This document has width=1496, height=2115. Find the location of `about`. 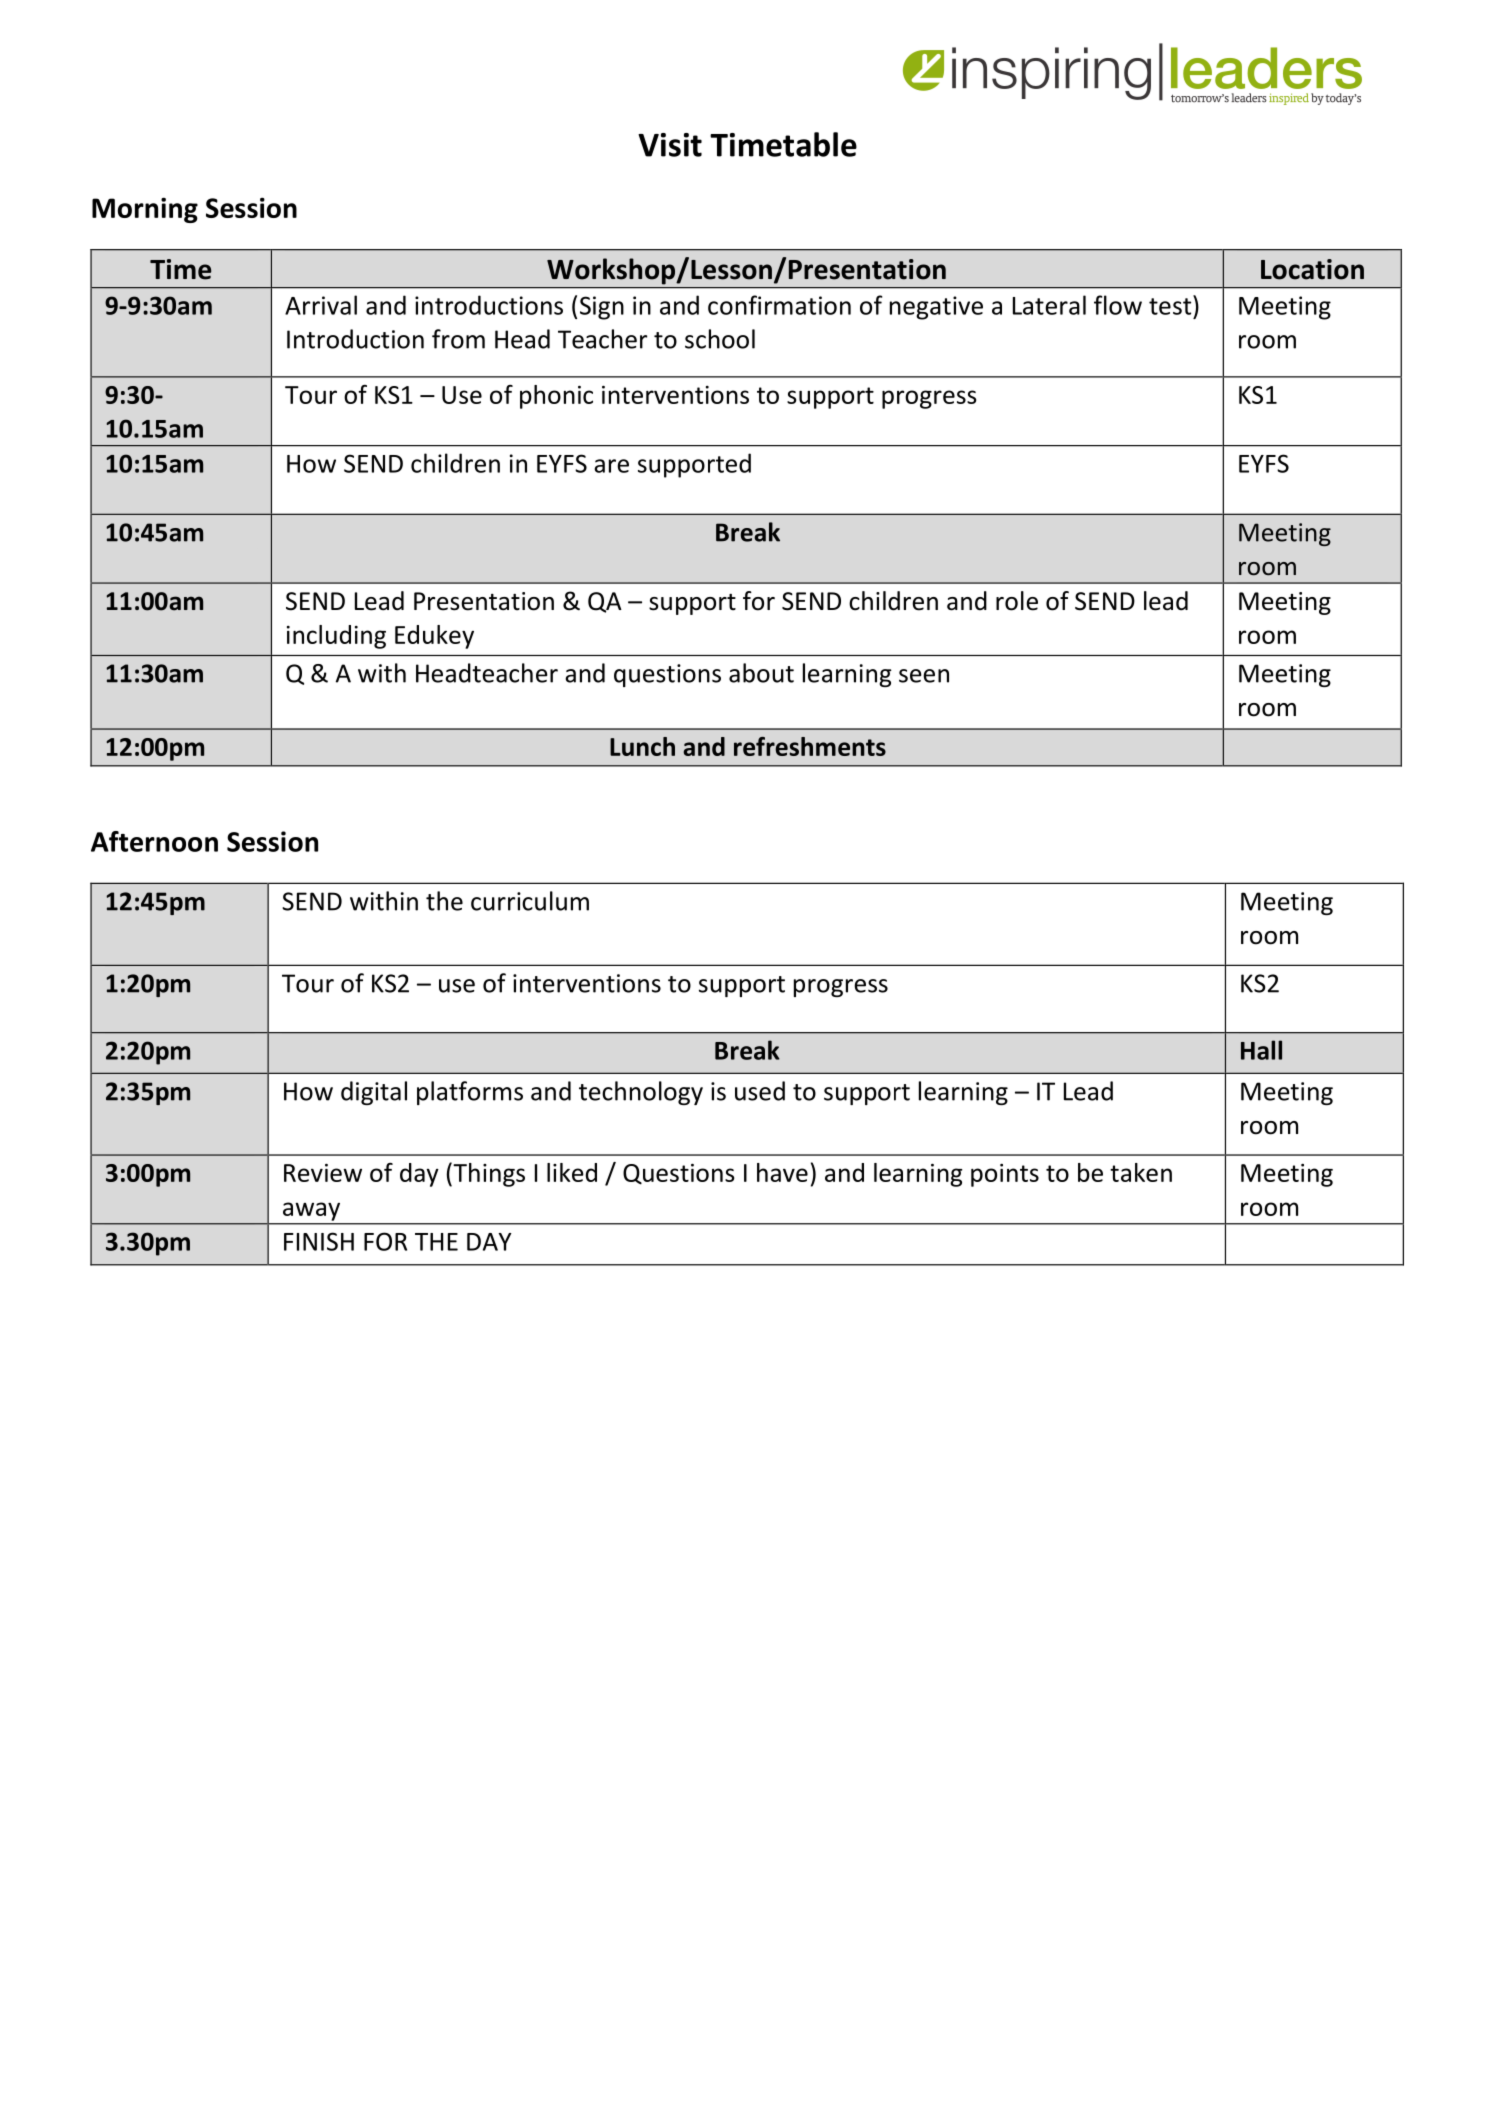

about is located at coordinates (761, 673).
